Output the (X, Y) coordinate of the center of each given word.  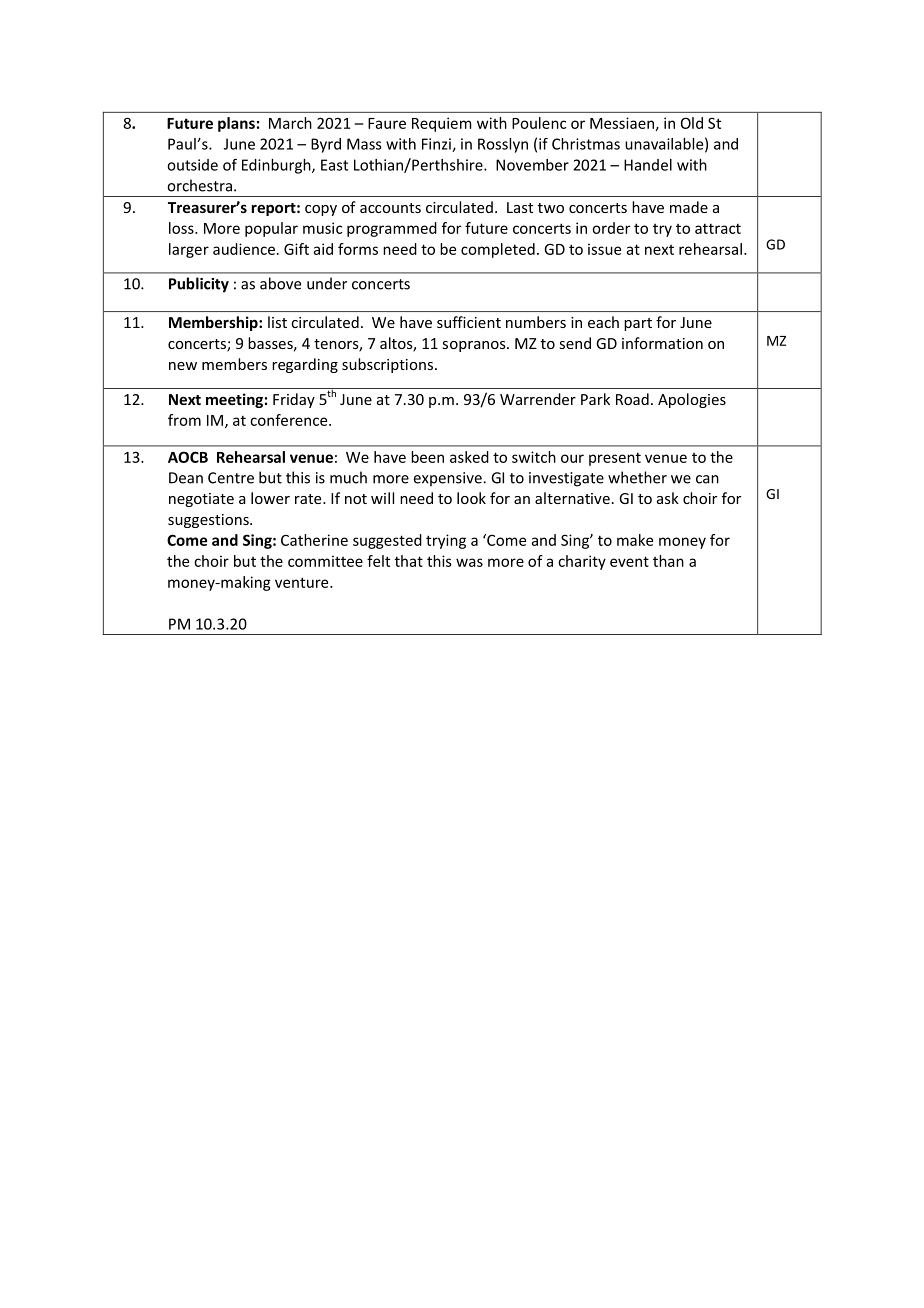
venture (303, 582)
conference (290, 420)
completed (498, 250)
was (469, 562)
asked (469, 457)
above (280, 283)
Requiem (442, 124)
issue (604, 249)
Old (692, 123)
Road (632, 399)
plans (236, 124)
